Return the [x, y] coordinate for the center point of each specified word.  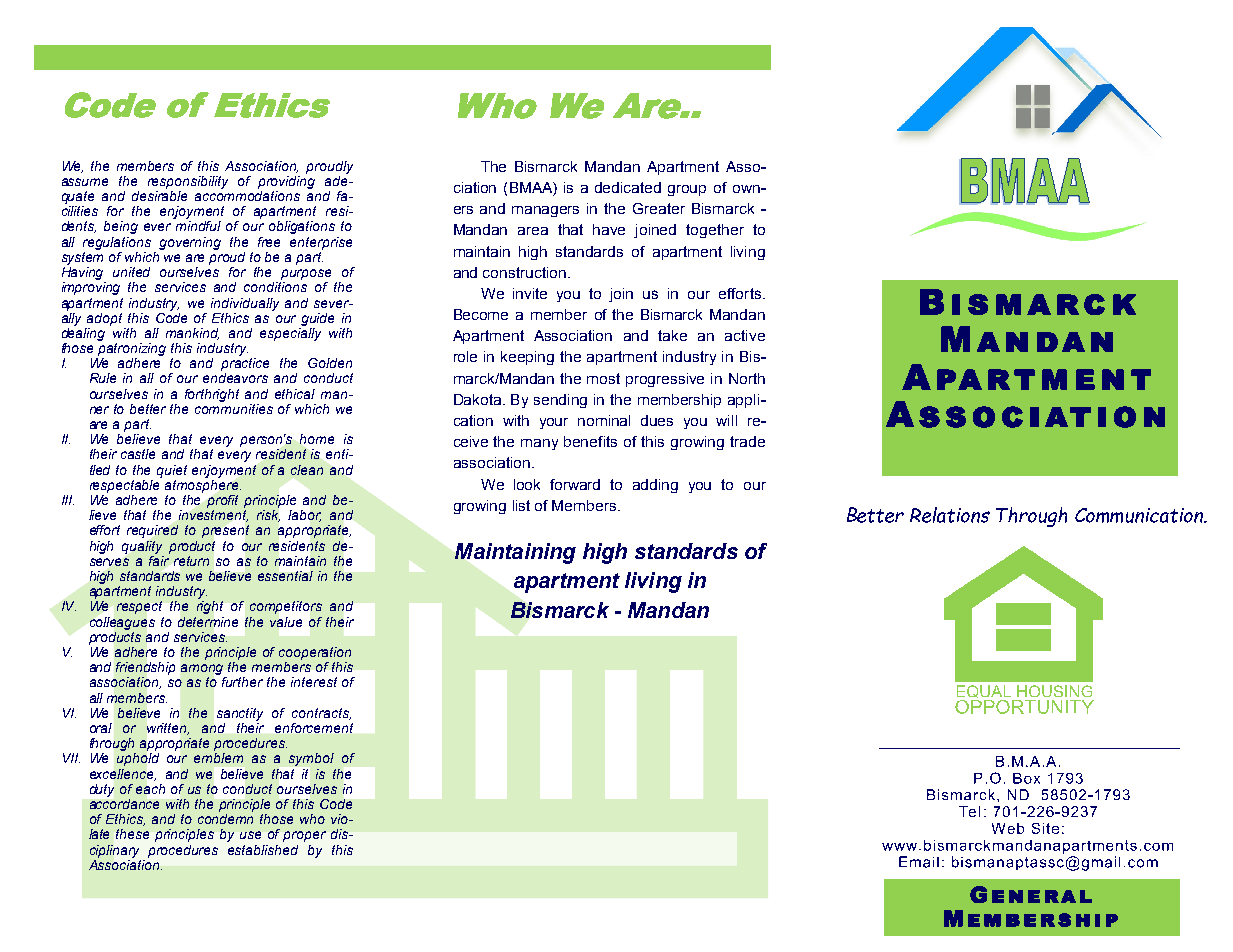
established [263, 850]
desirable [159, 194]
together [715, 231]
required [152, 531]
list [521, 505]
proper [304, 836]
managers [545, 211]
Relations [950, 515]
